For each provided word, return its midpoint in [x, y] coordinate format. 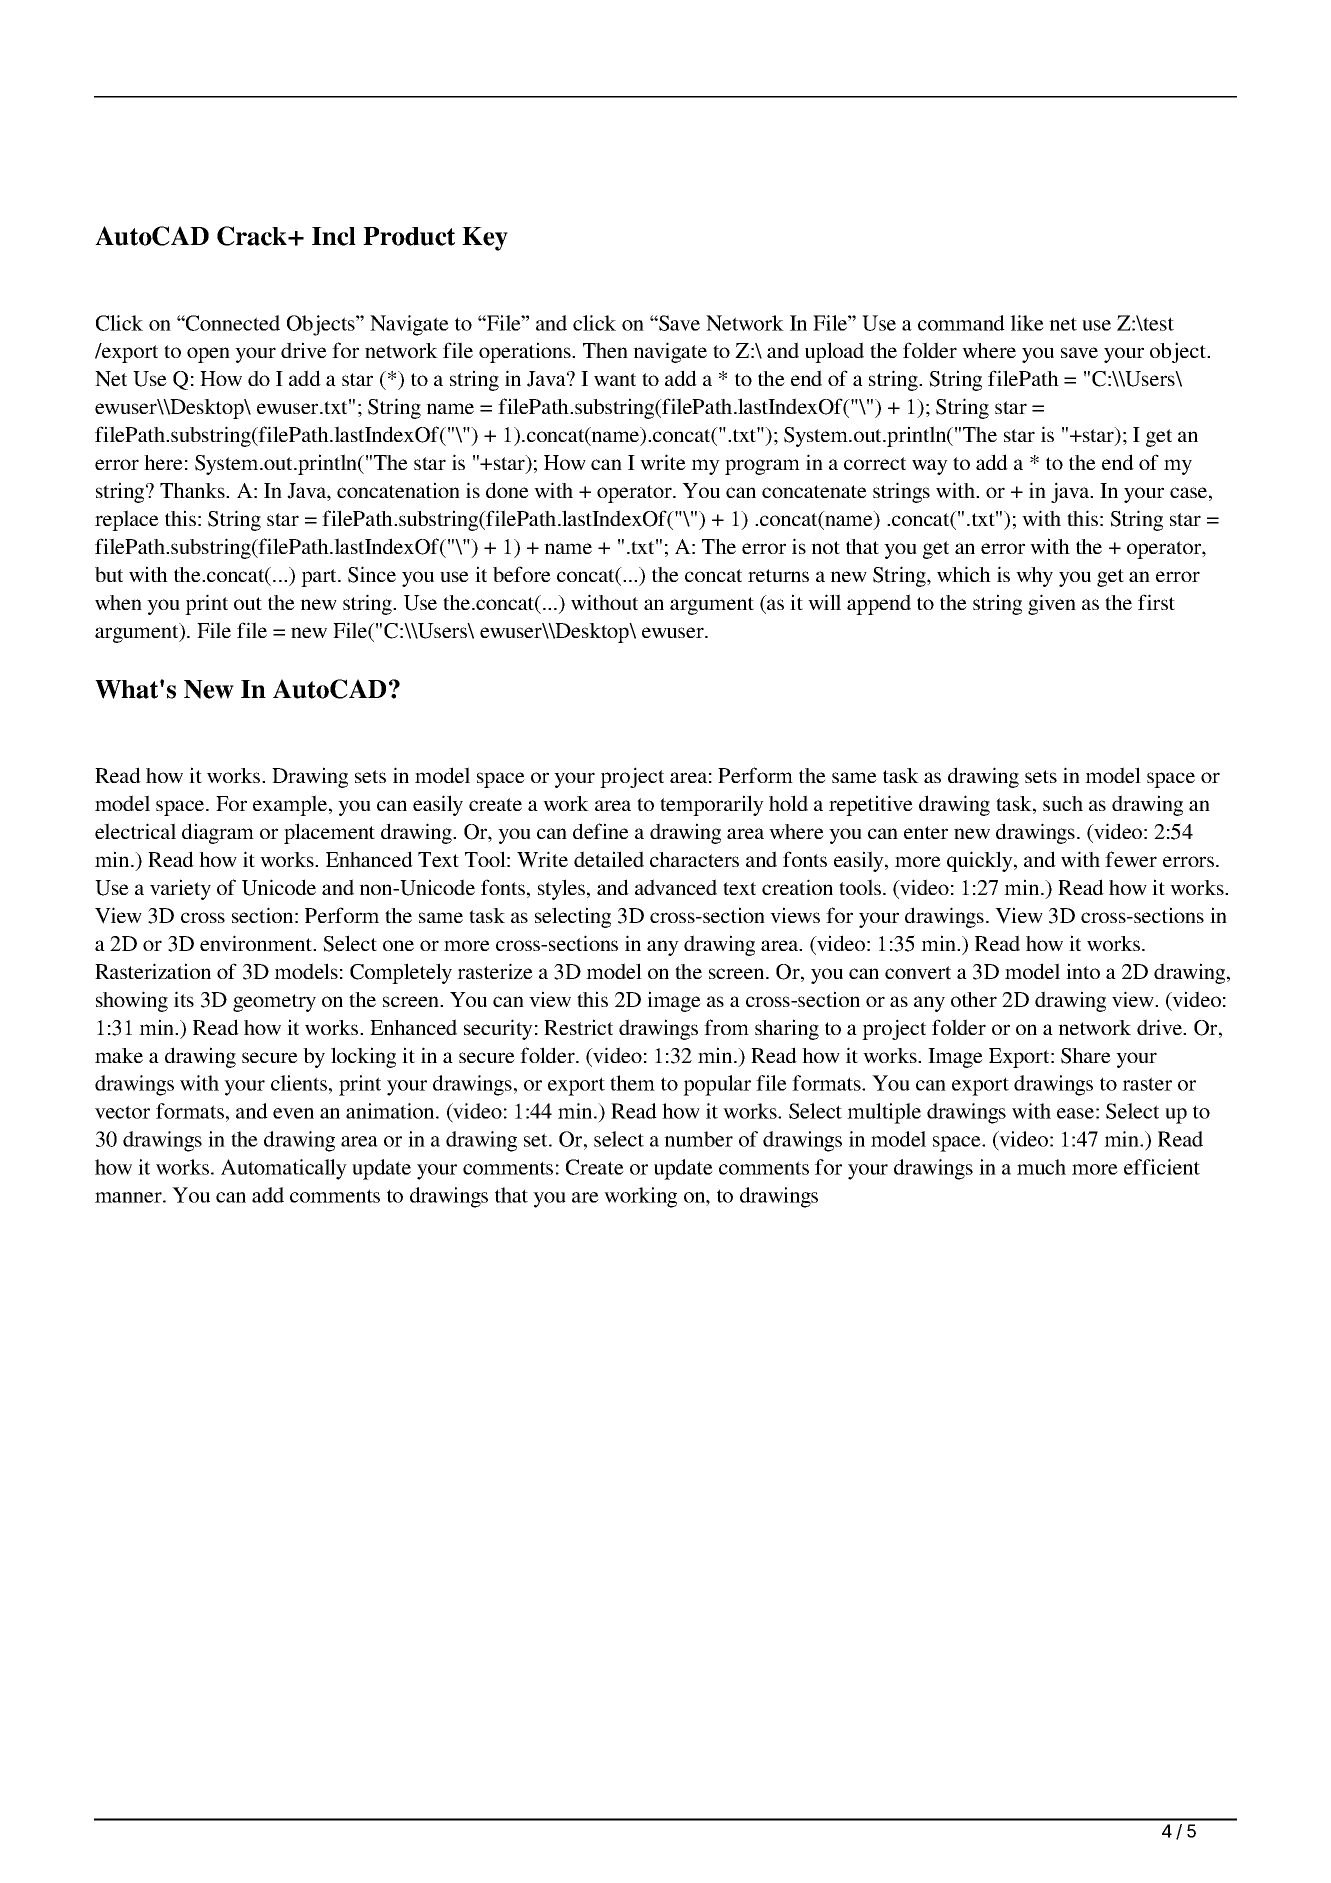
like [1027, 323]
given [1052, 604]
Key [485, 239]
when [118, 602]
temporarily [712, 805]
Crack [253, 236]
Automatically [284, 1169]
